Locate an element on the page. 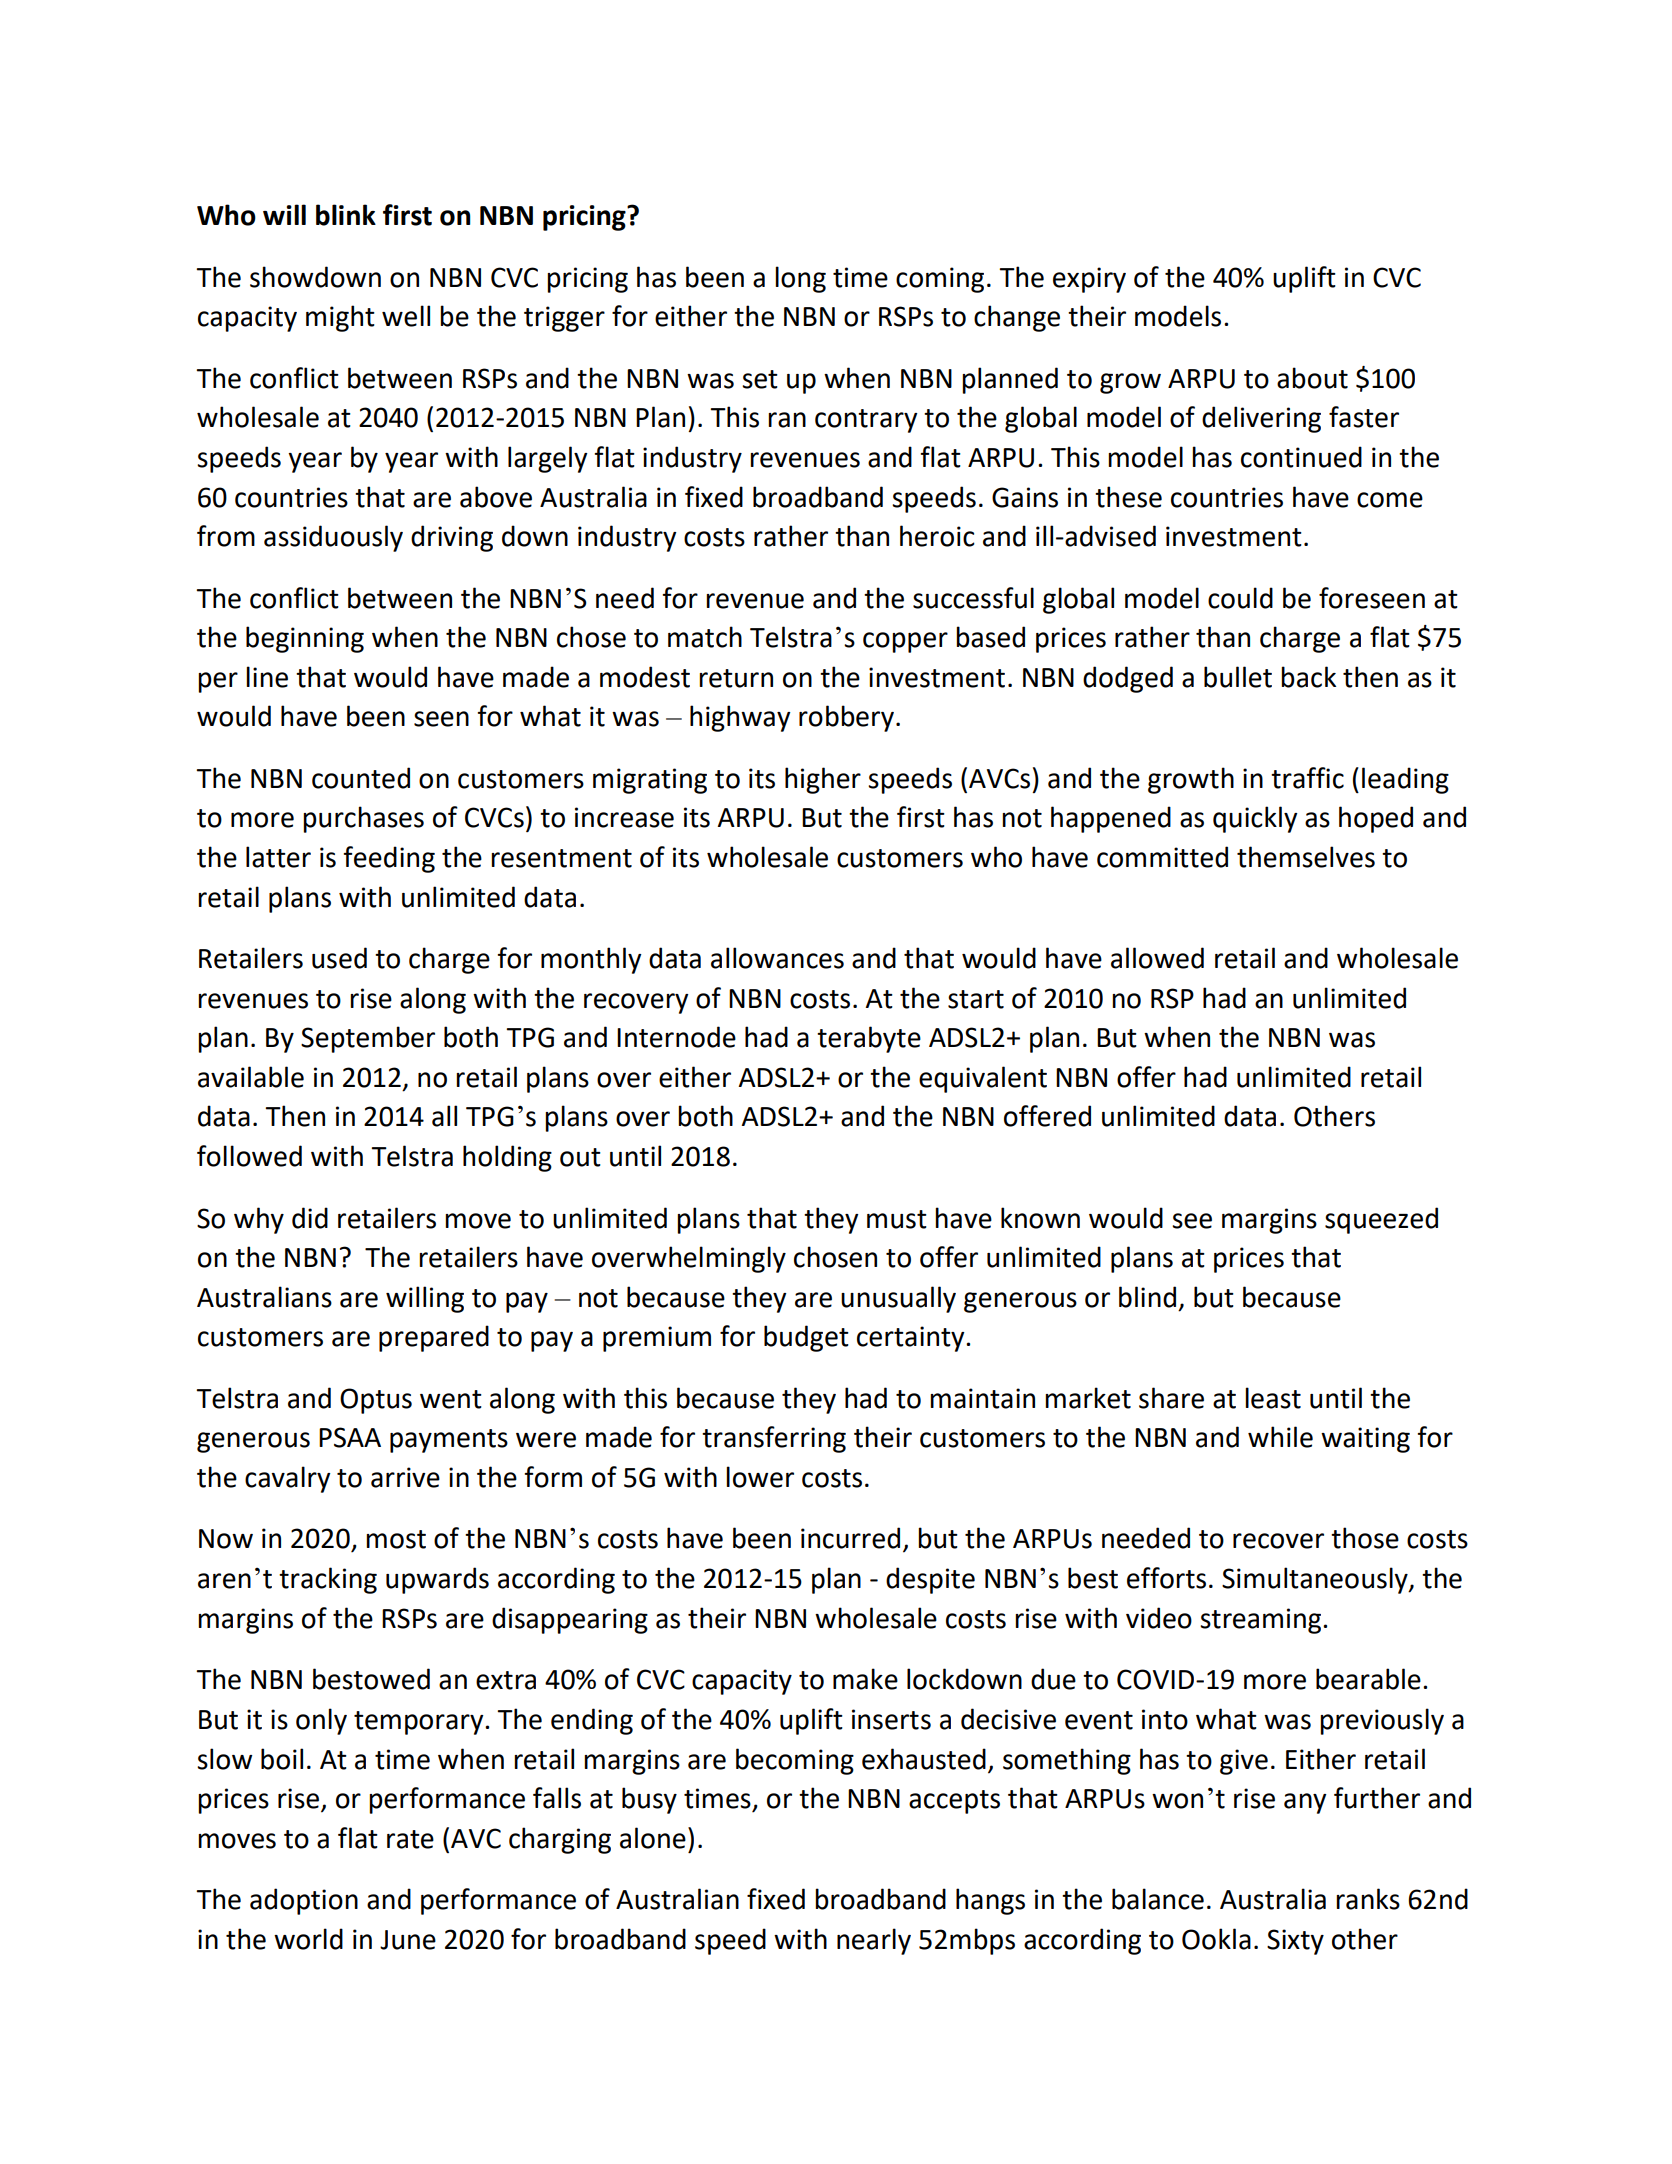  adoption is located at coordinates (304, 1901).
